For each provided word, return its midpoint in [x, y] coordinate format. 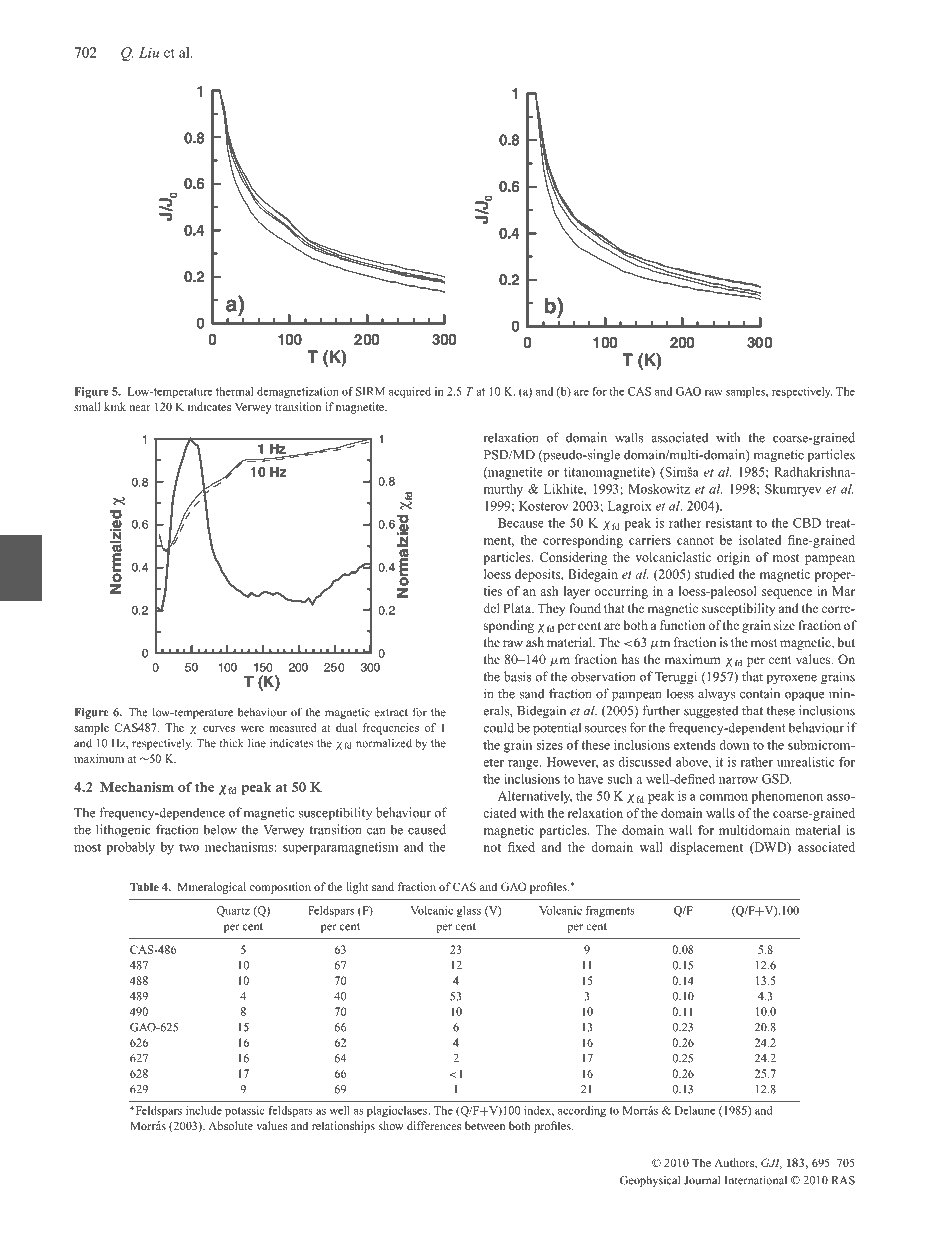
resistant [729, 523]
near [140, 408]
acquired [410, 392]
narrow [738, 780]
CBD [807, 523]
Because [521, 523]
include [204, 1110]
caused [427, 829]
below [220, 829]
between [485, 1125]
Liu [149, 52]
